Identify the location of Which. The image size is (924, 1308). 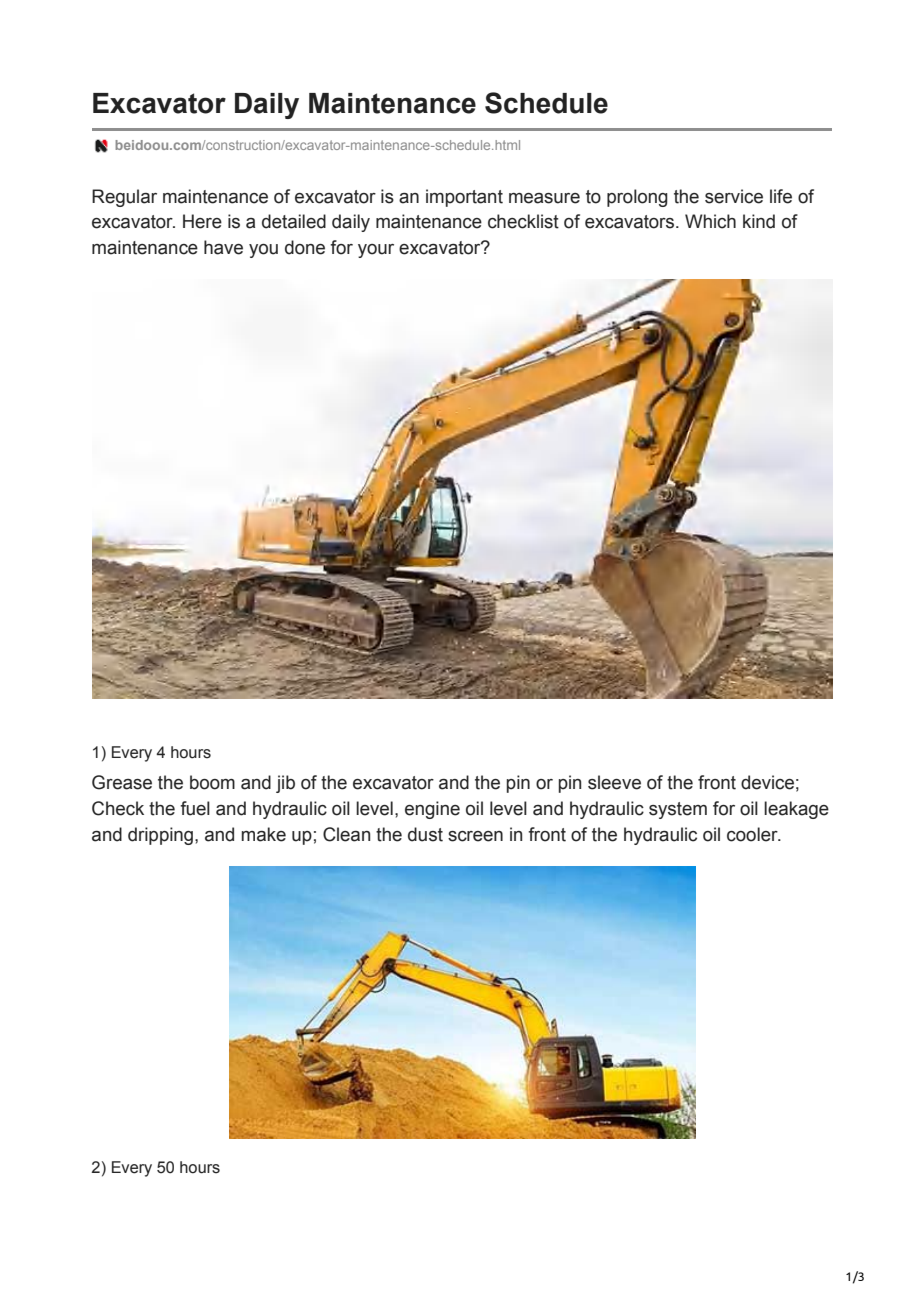
(710, 221).
